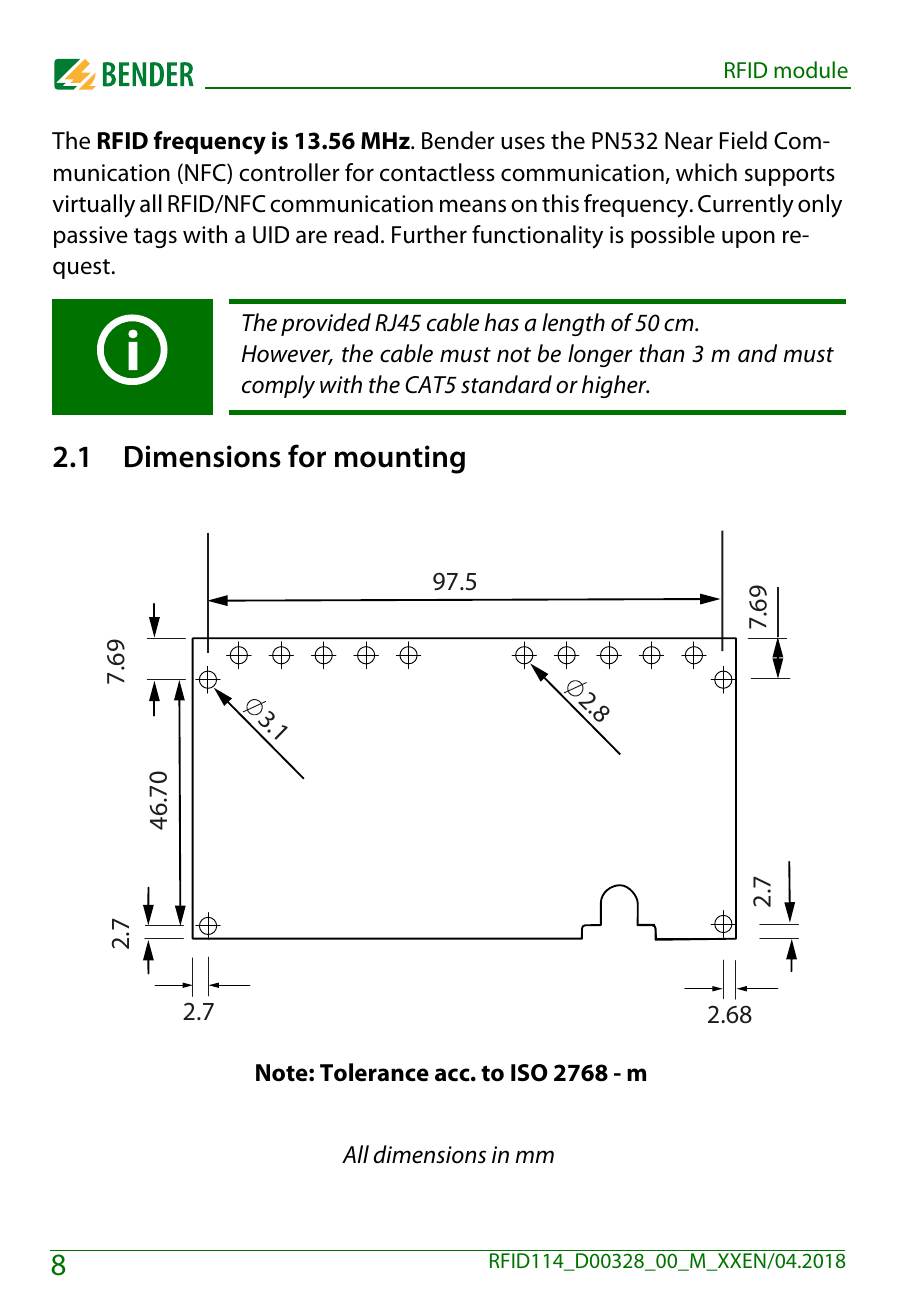  Describe the element at coordinates (458, 140) in the document. I see `Bender` at that location.
